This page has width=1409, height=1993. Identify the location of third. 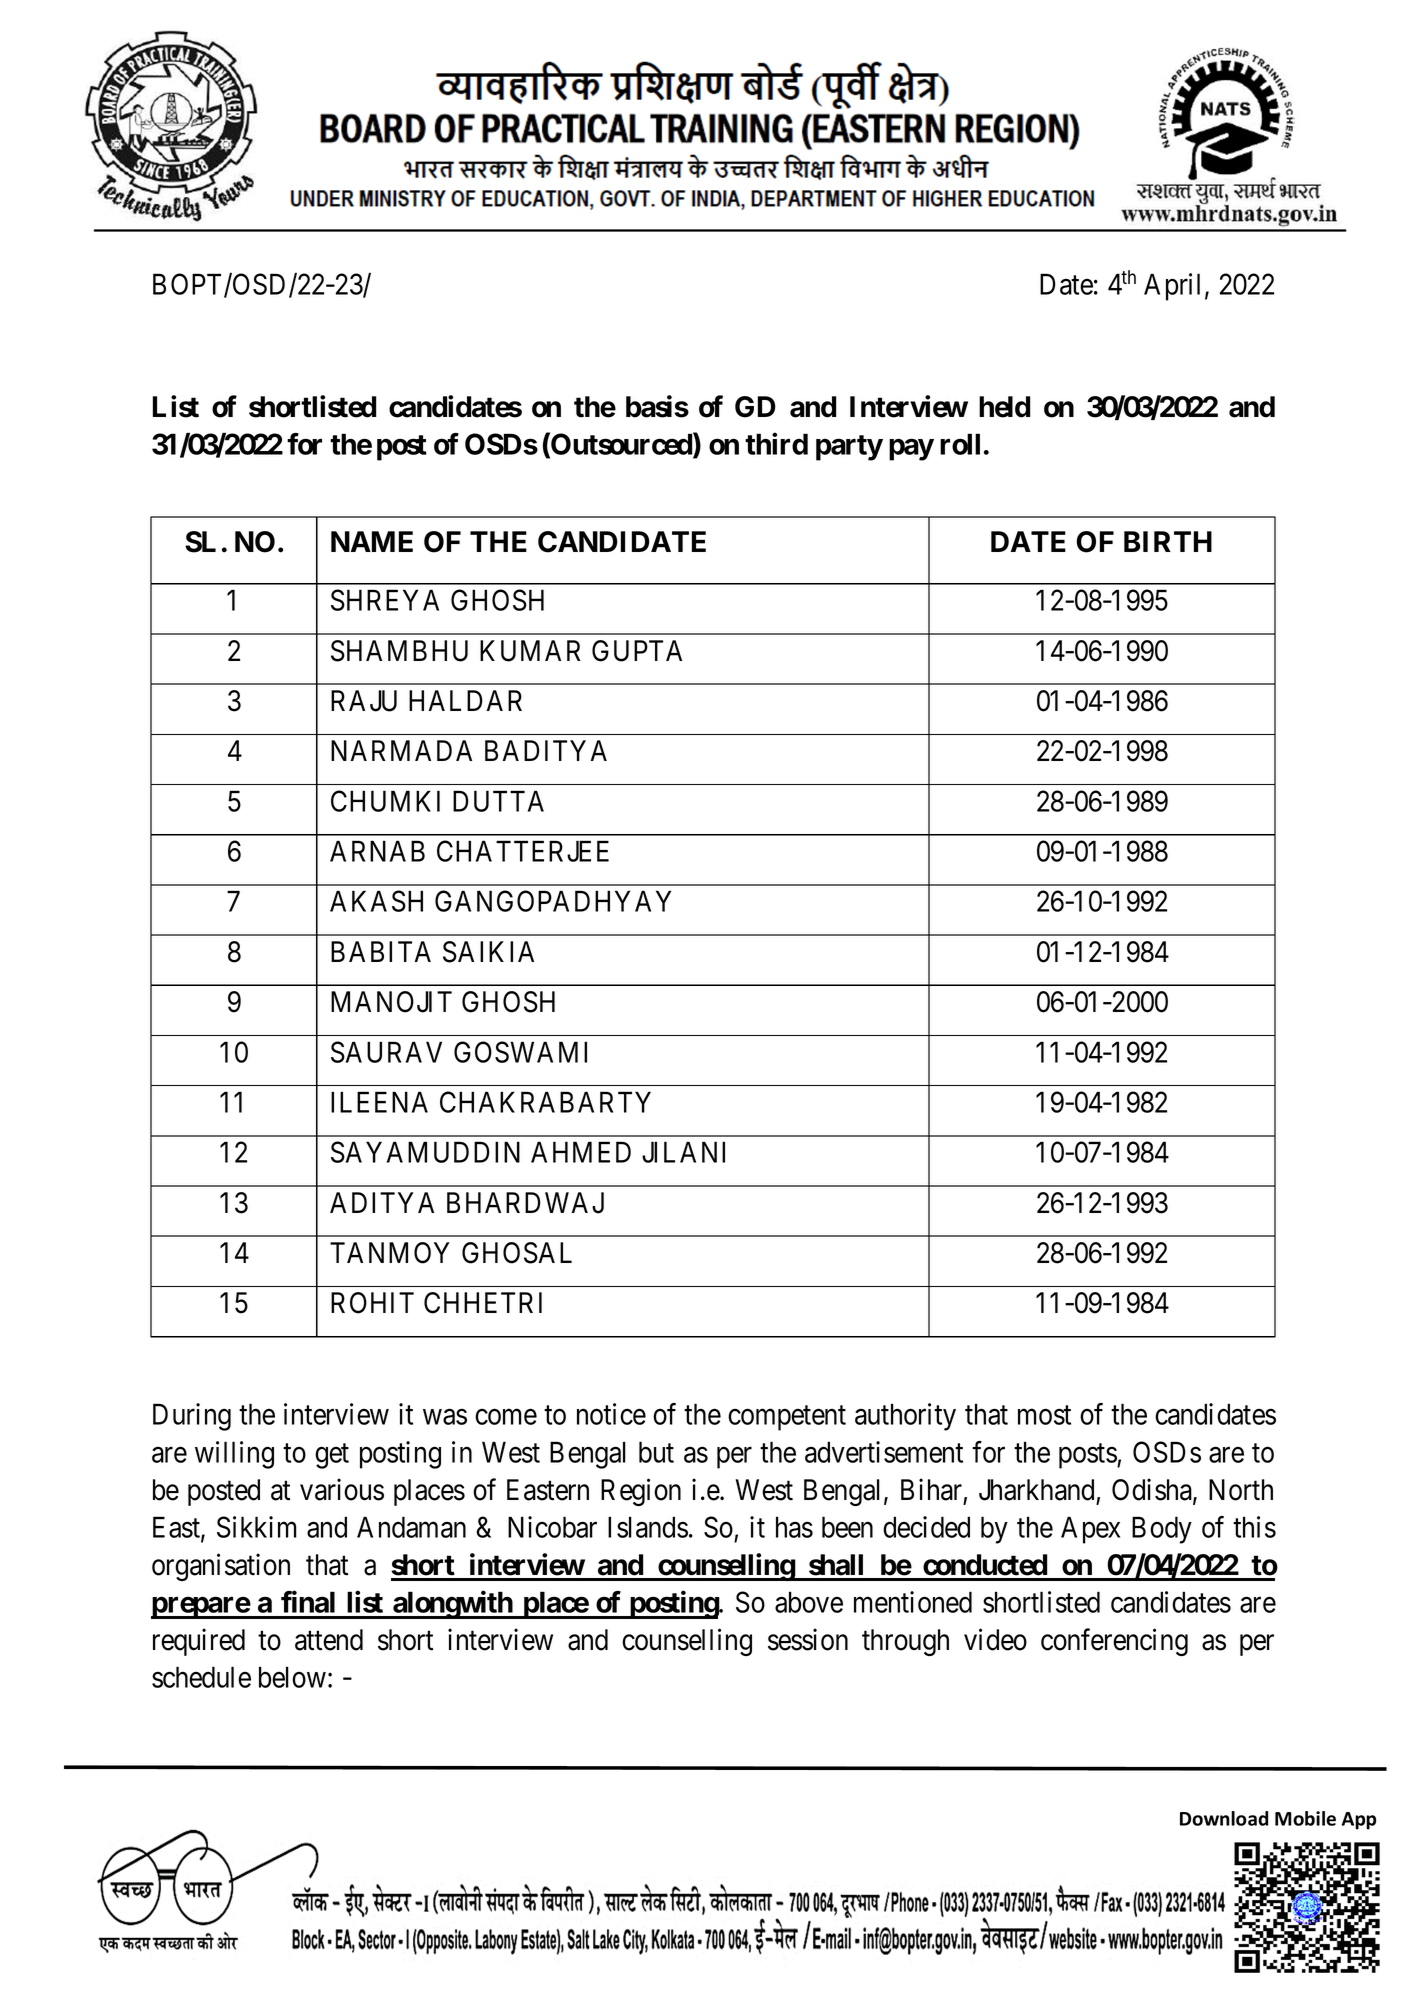
(776, 444).
